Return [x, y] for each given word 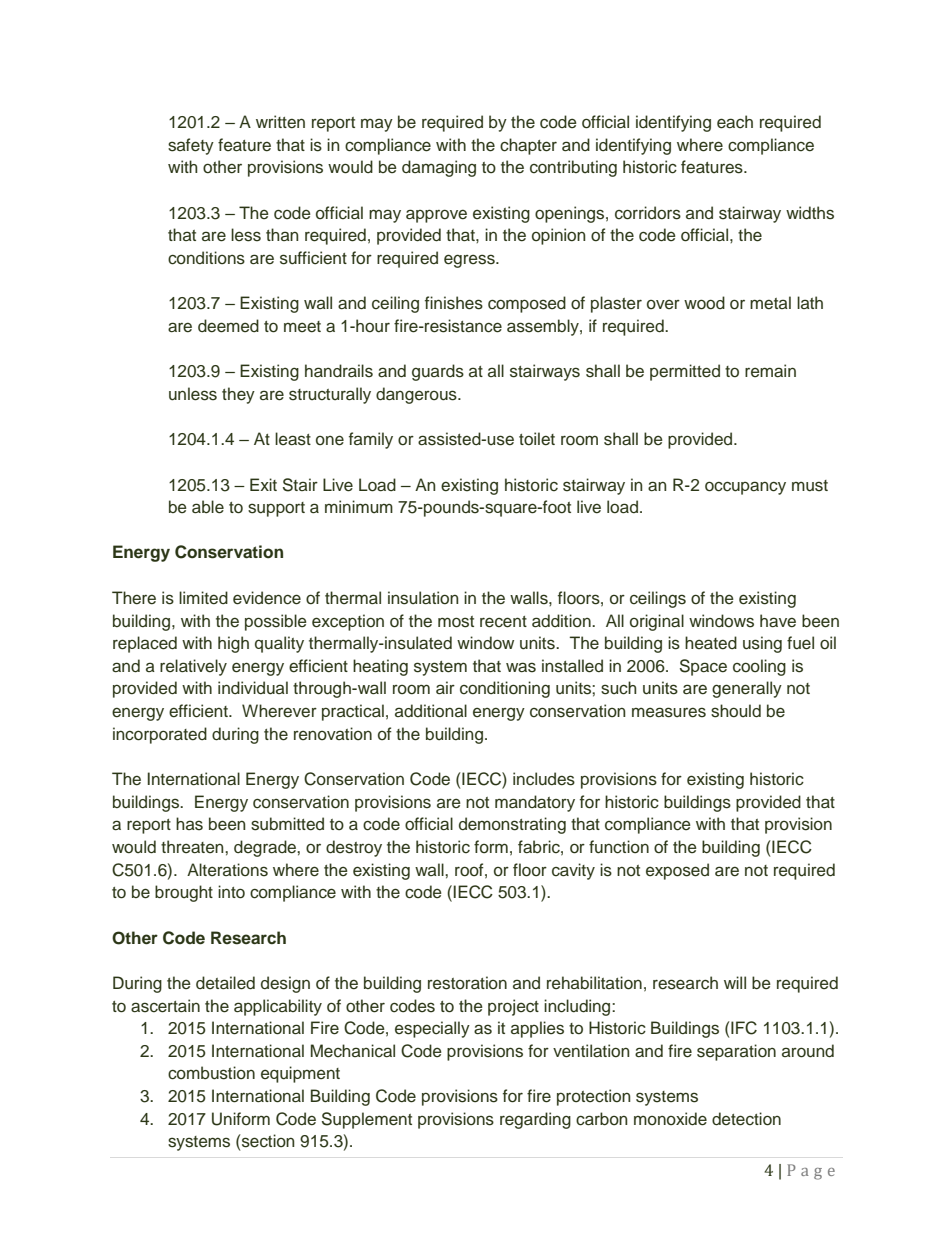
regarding [535, 1120]
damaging [439, 168]
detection [746, 1119]
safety [191, 146]
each [735, 122]
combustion [211, 1073]
